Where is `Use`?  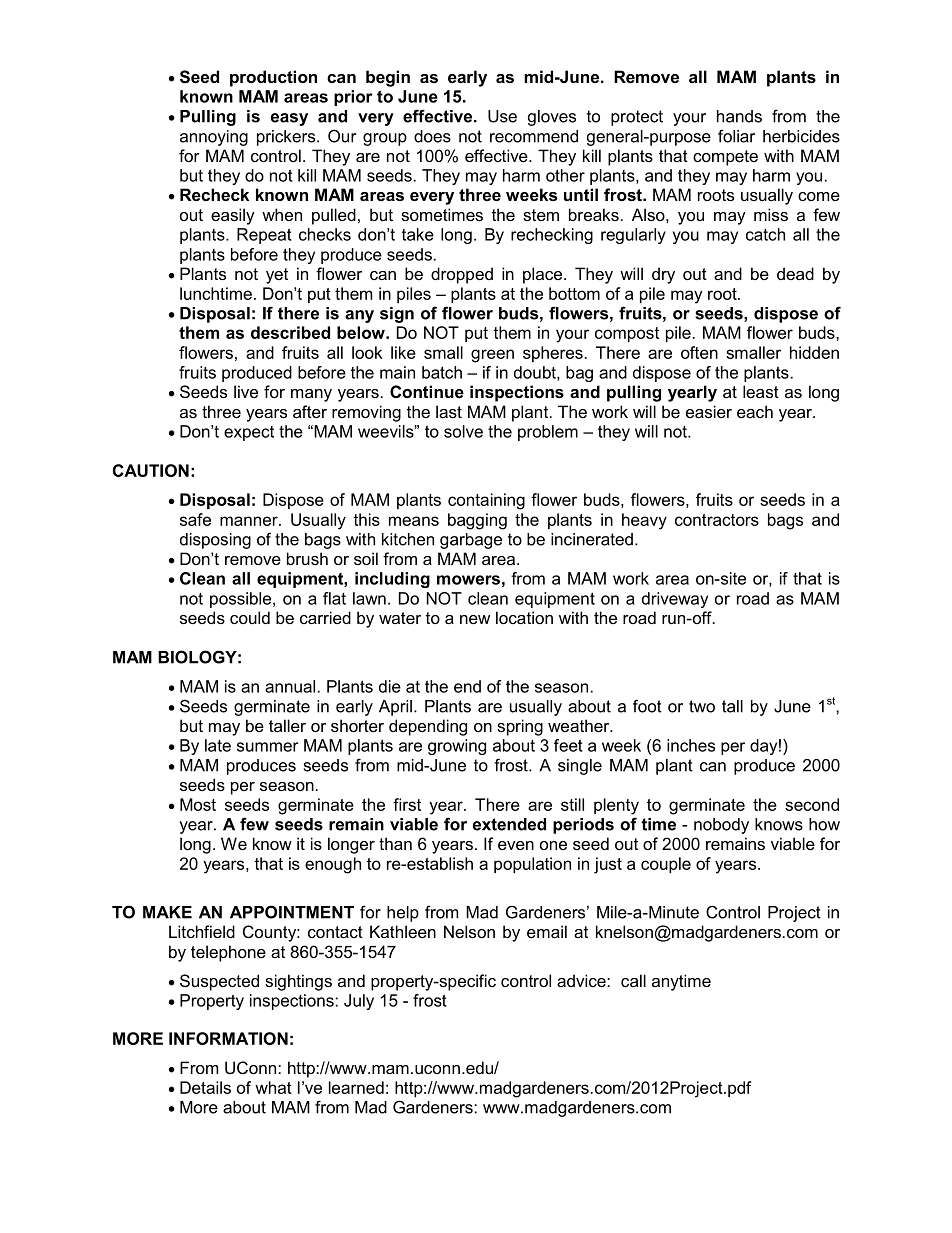 Use is located at coordinates (502, 116).
